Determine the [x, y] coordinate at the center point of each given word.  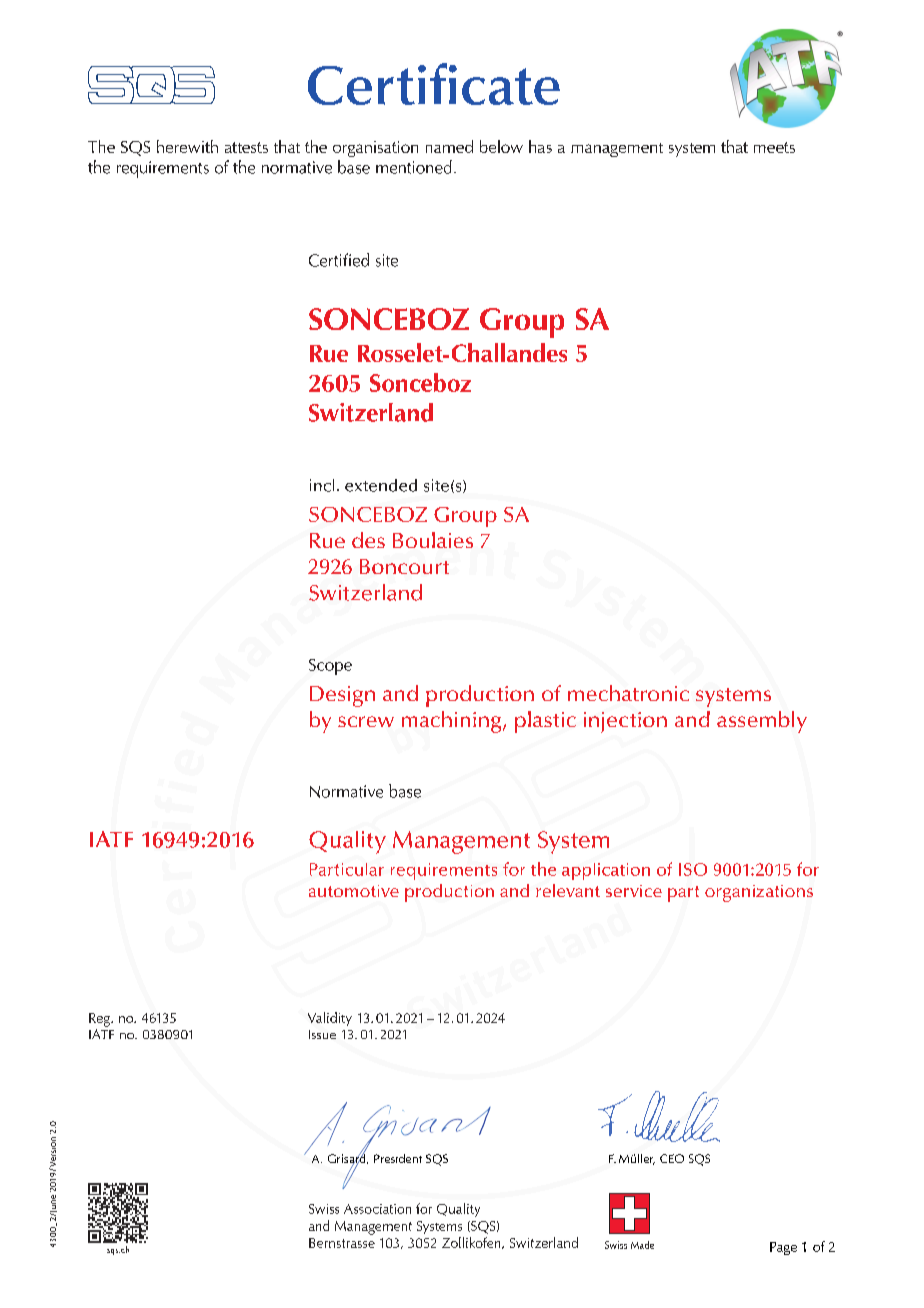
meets [774, 147]
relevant [568, 890]
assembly [762, 722]
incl [322, 485]
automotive [354, 891]
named [449, 146]
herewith [187, 146]
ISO [693, 869]
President [398, 1158]
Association [377, 1209]
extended [381, 485]
